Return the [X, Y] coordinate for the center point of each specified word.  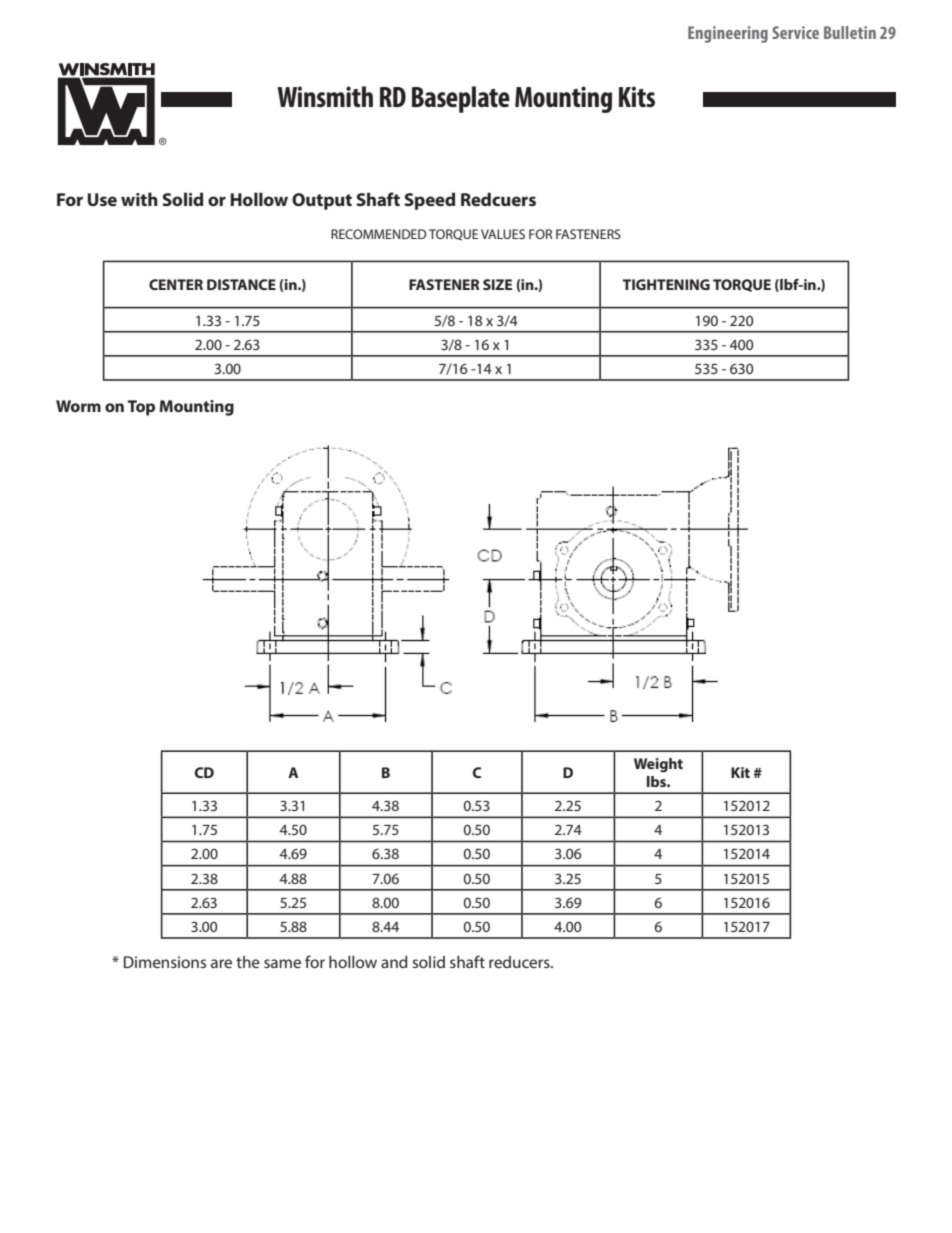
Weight [658, 765]
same [282, 963]
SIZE [497, 284]
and [394, 962]
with [139, 199]
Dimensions [165, 962]
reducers [520, 962]
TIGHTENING [666, 284]
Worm [78, 406]
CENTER [176, 284]
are [221, 963]
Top [141, 408]
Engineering [728, 34]
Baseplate [461, 99]
